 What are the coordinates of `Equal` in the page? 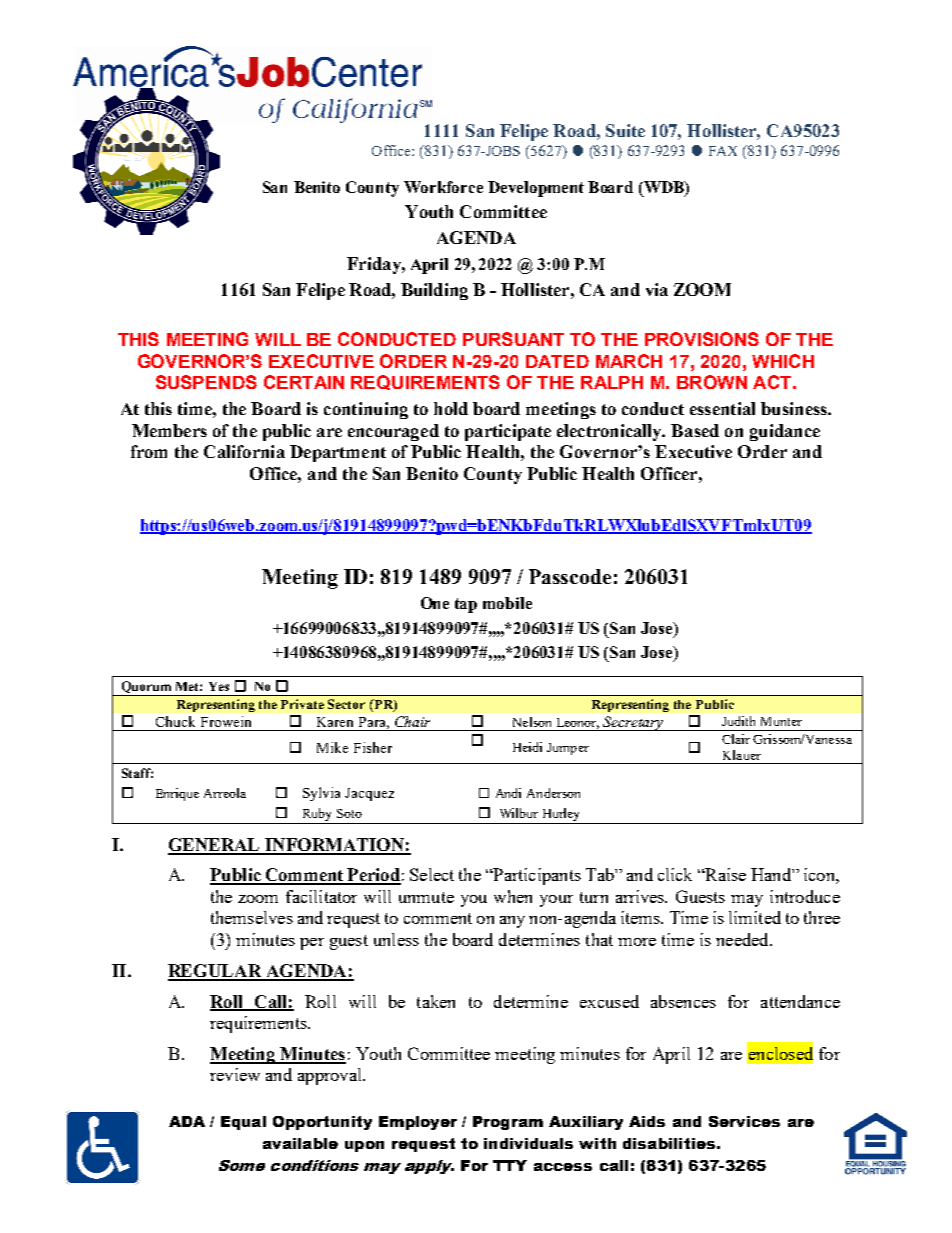 It's located at (243, 1123).
